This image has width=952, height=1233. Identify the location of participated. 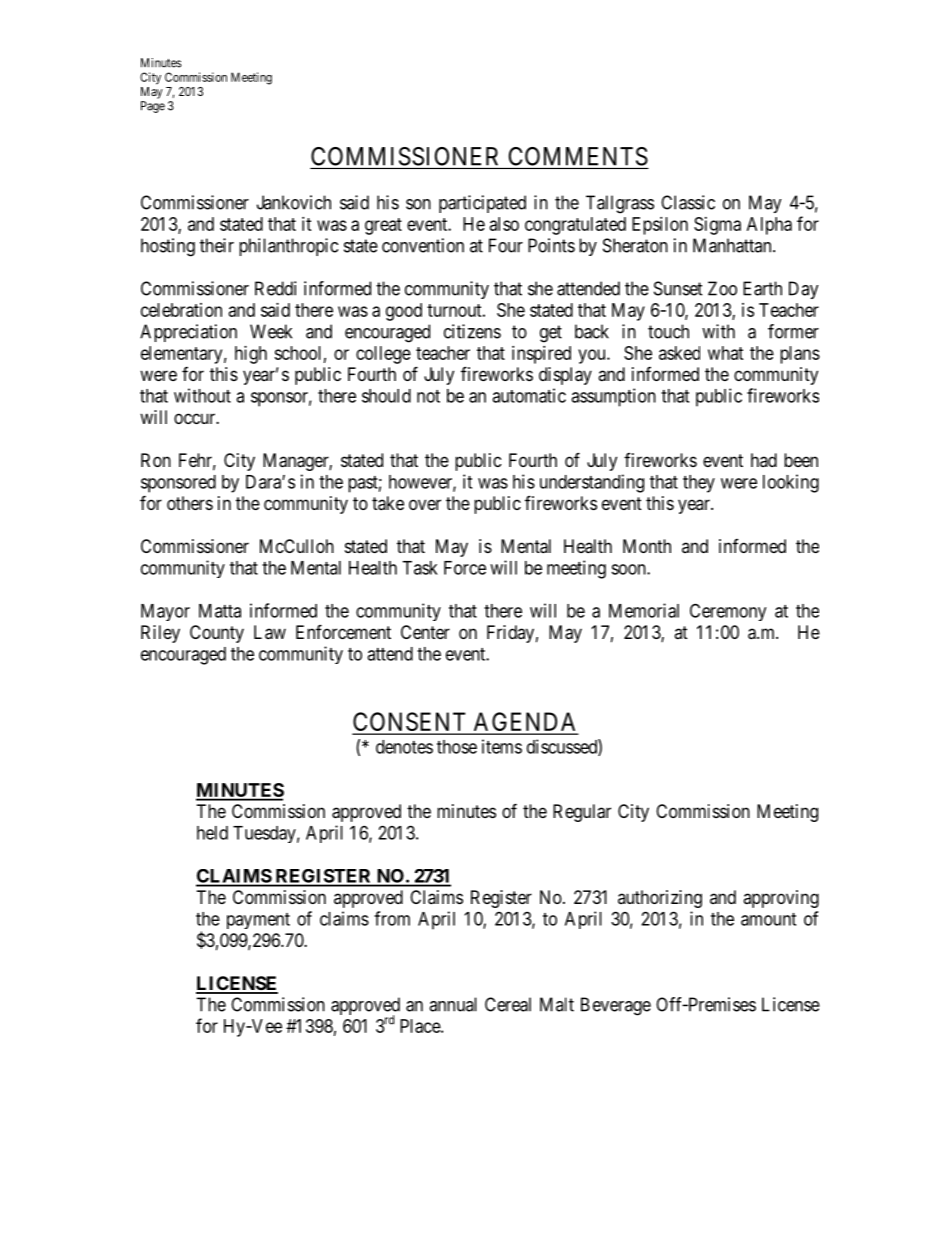
(482, 204).
